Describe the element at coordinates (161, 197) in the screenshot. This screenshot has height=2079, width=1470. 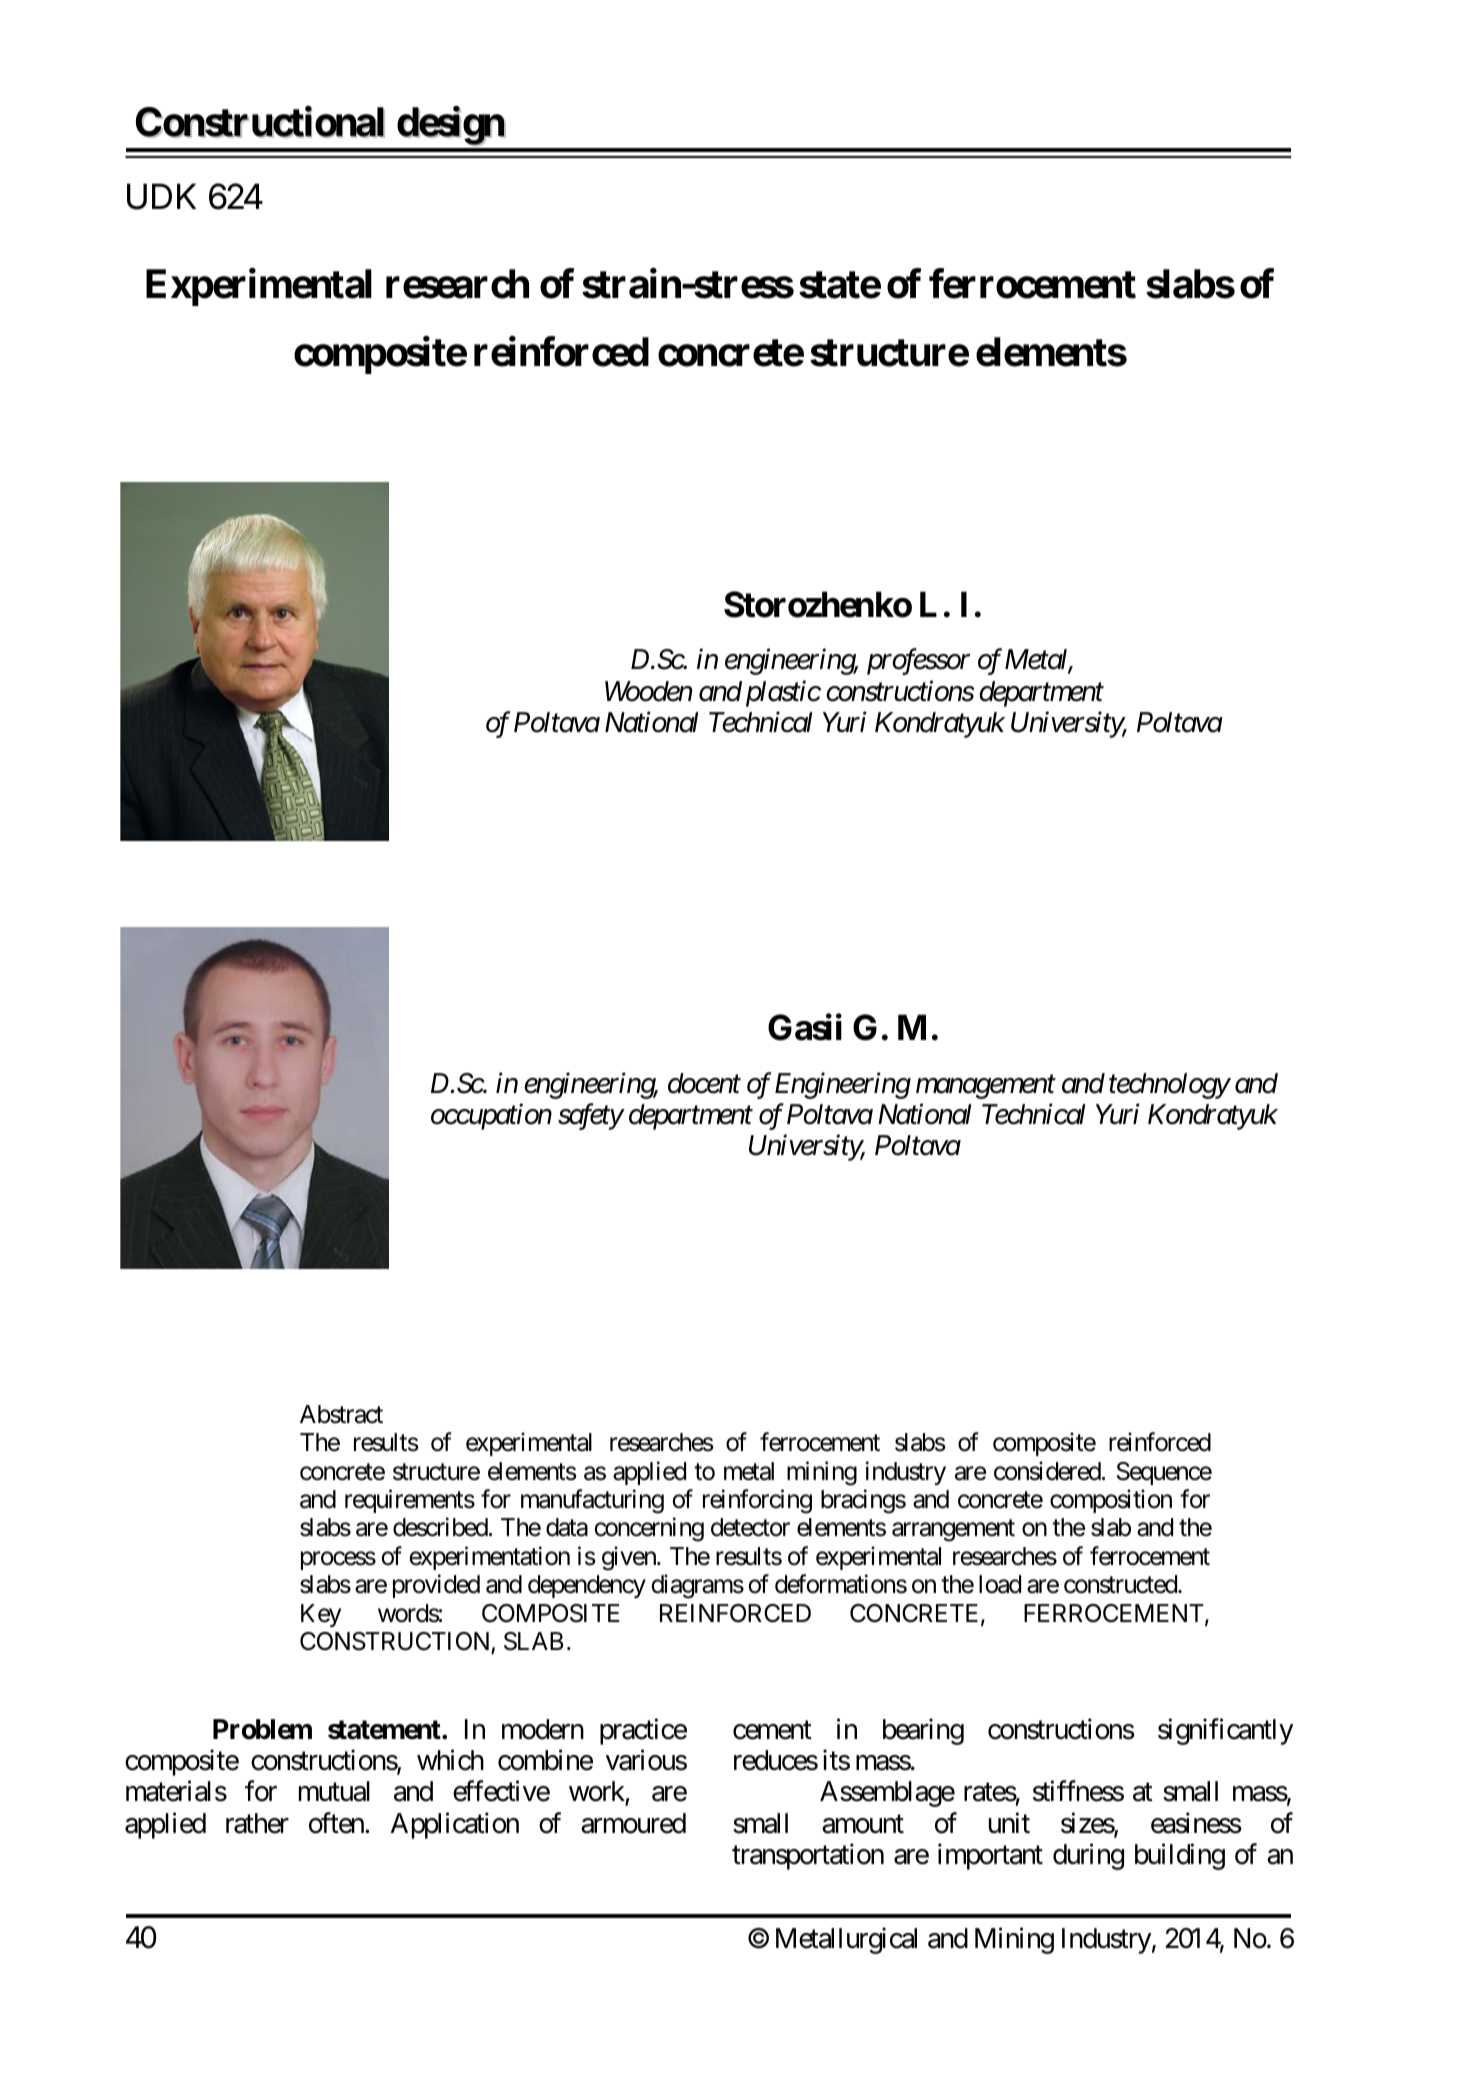
I see `UDK` at that location.
